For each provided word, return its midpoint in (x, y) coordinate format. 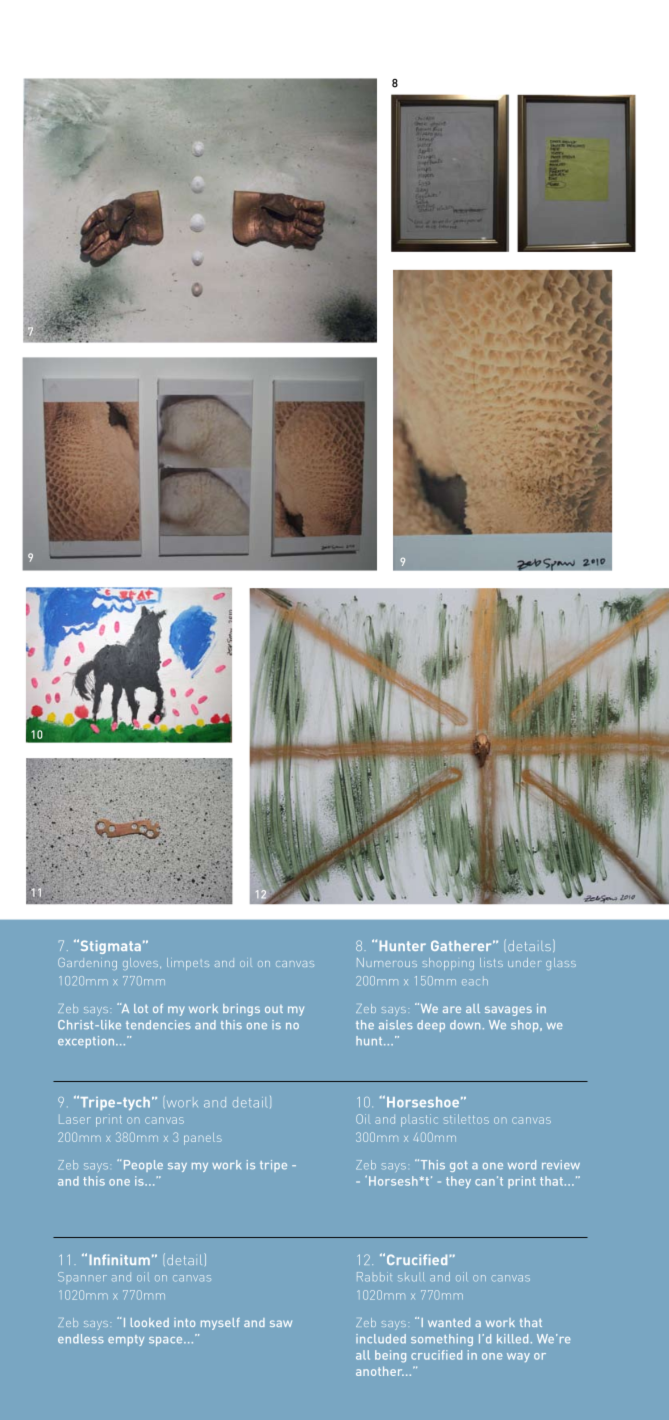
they (458, 1182)
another (380, 1371)
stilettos (466, 1119)
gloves (142, 964)
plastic (419, 1120)
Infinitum (120, 1259)
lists (491, 962)
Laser (75, 1120)
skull (411, 1277)
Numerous (387, 962)
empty (126, 1340)
